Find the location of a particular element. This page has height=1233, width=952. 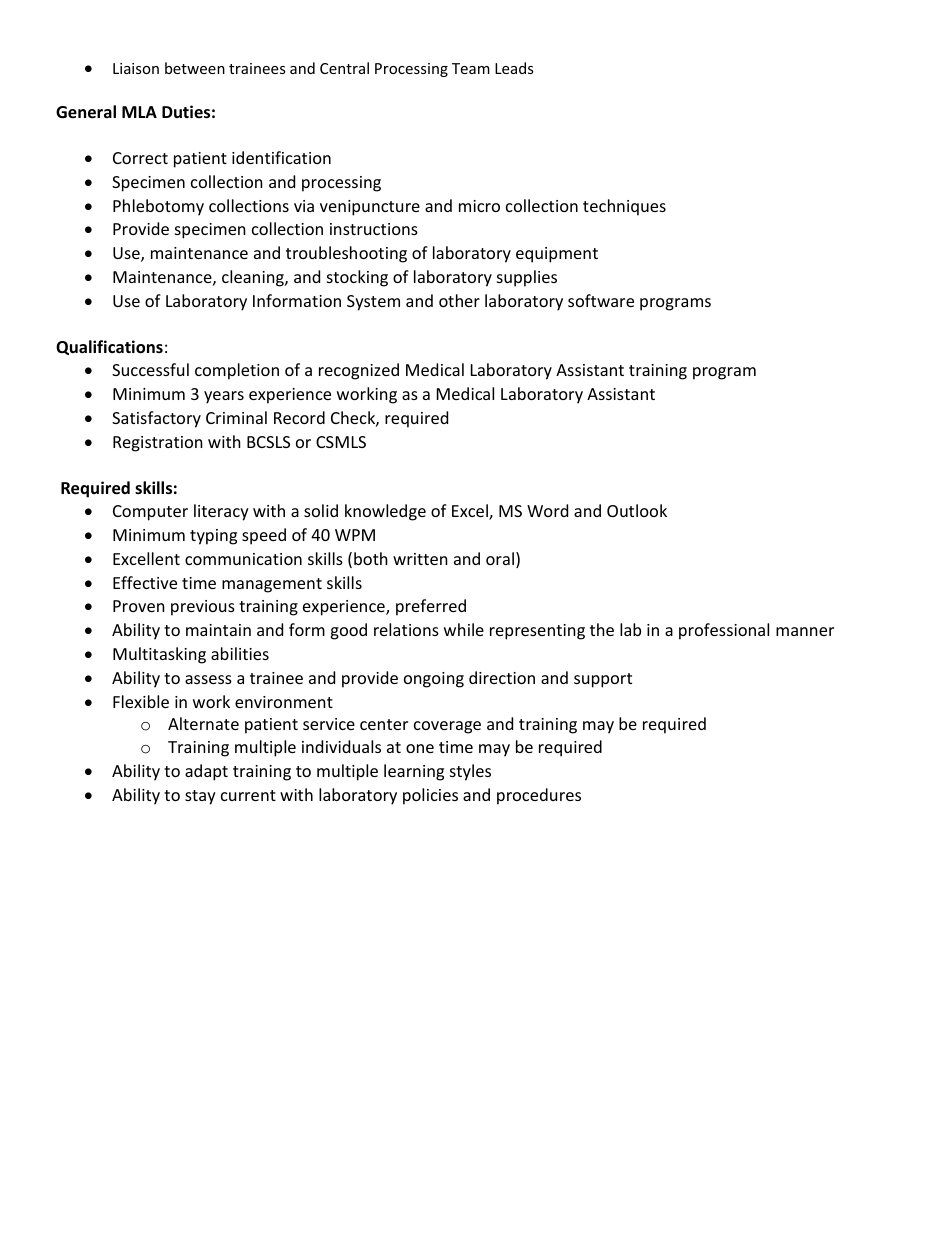

Successful is located at coordinates (150, 369).
